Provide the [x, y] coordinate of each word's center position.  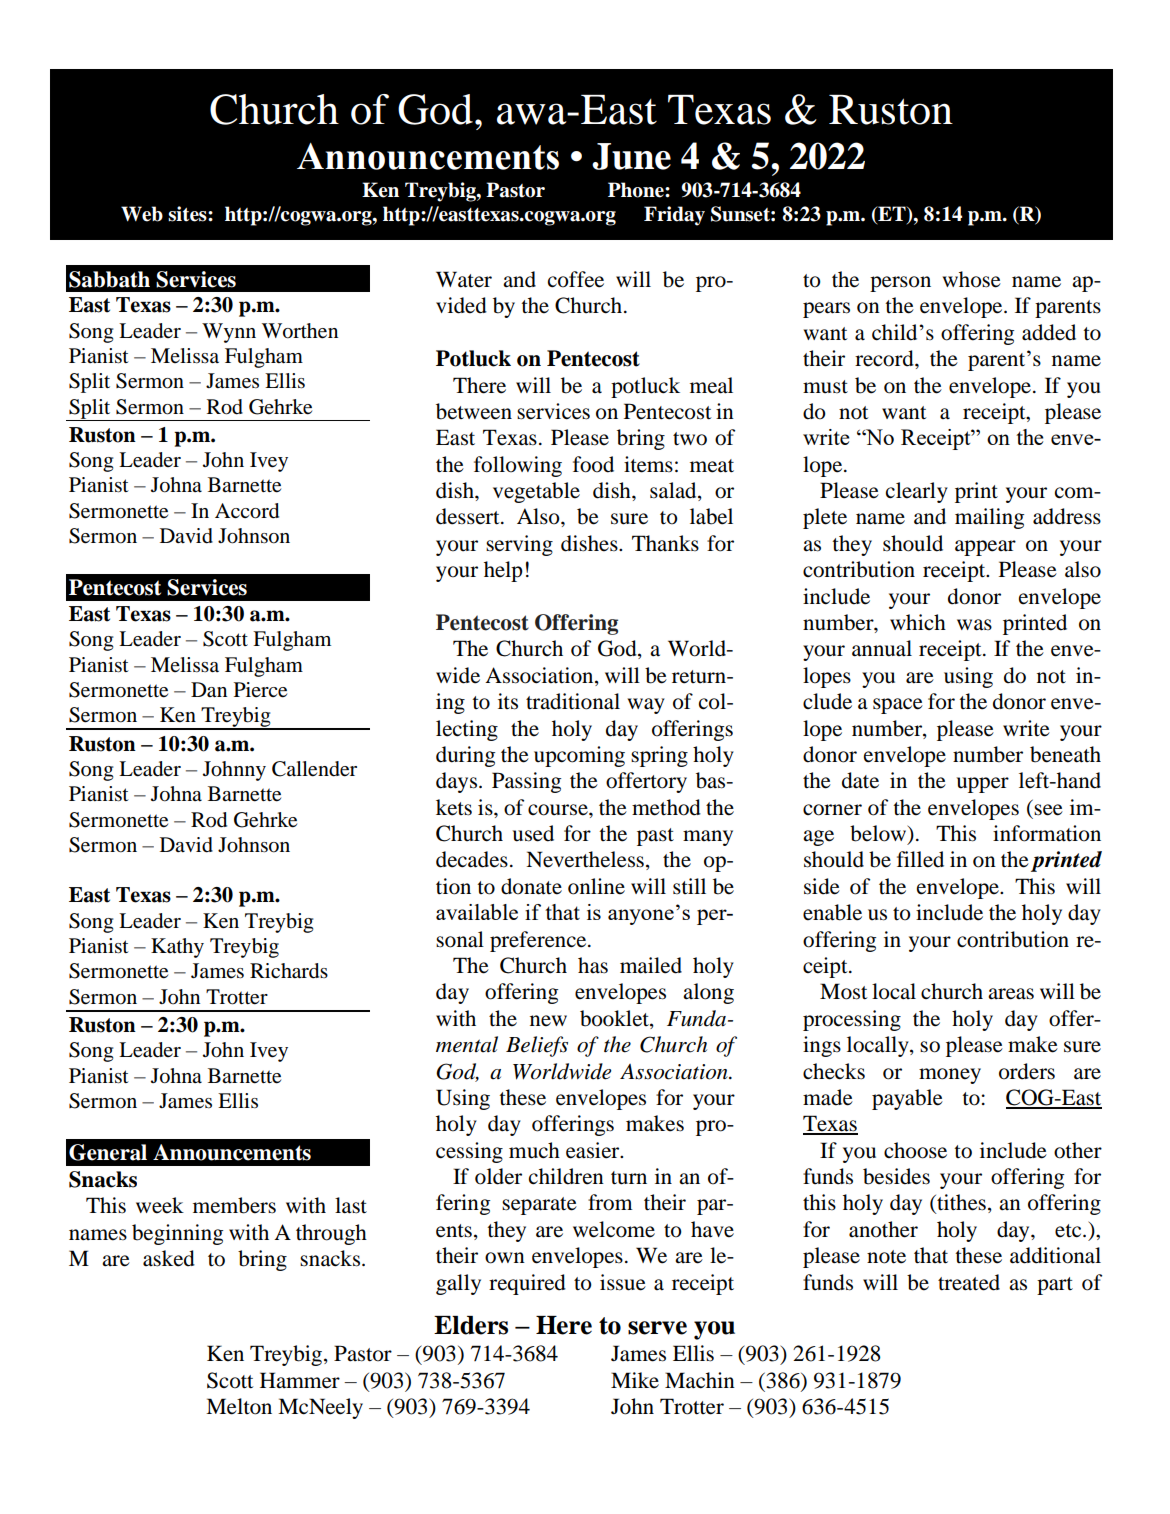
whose [971, 279]
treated [969, 1282]
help [503, 571]
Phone [637, 190]
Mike [635, 1380]
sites [188, 214]
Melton [239, 1406]
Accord [247, 511]
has [593, 965]
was [974, 625]
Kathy [177, 948]
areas [1011, 994]
